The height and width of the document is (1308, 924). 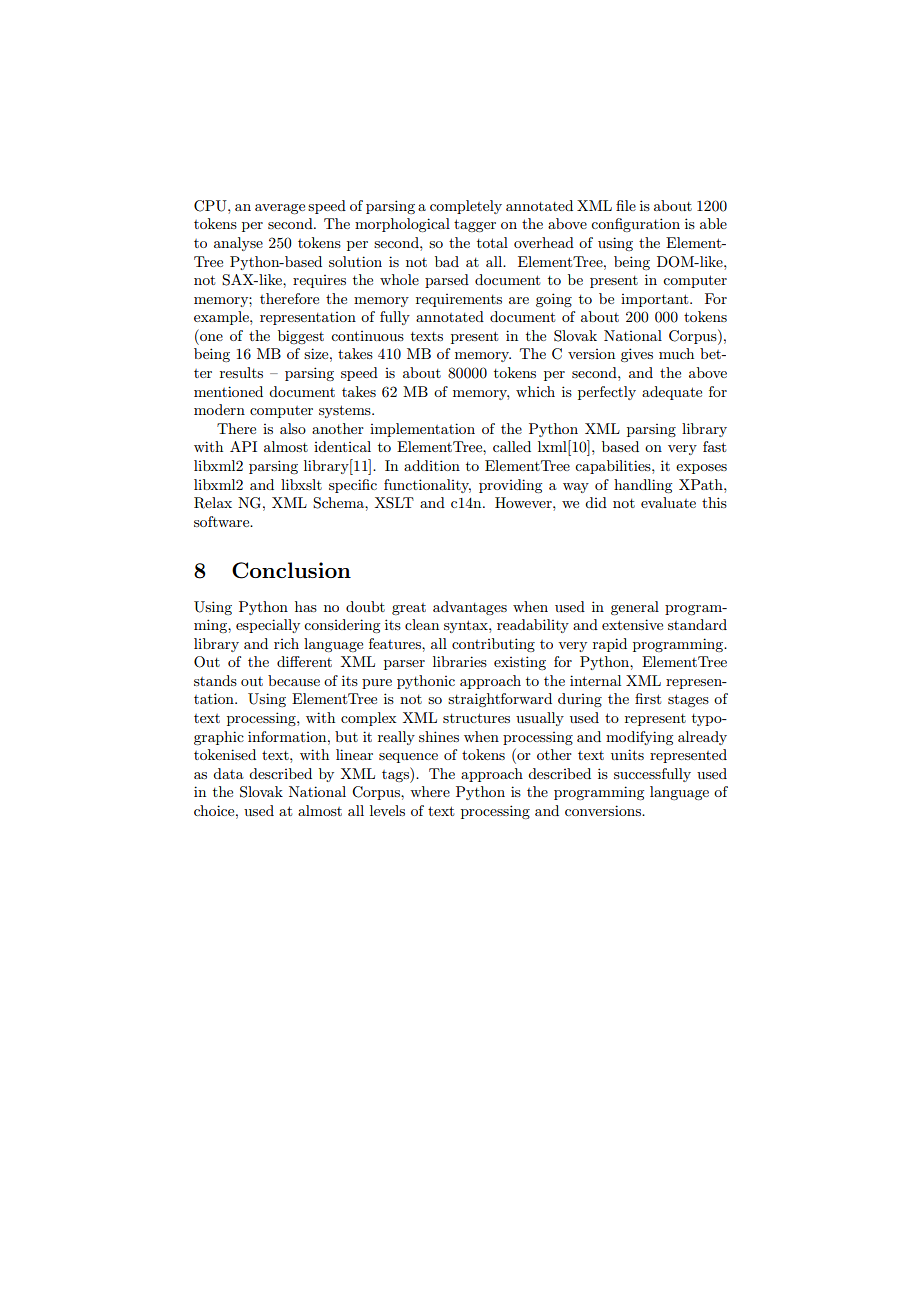 I want to click on average, so click(x=280, y=209).
